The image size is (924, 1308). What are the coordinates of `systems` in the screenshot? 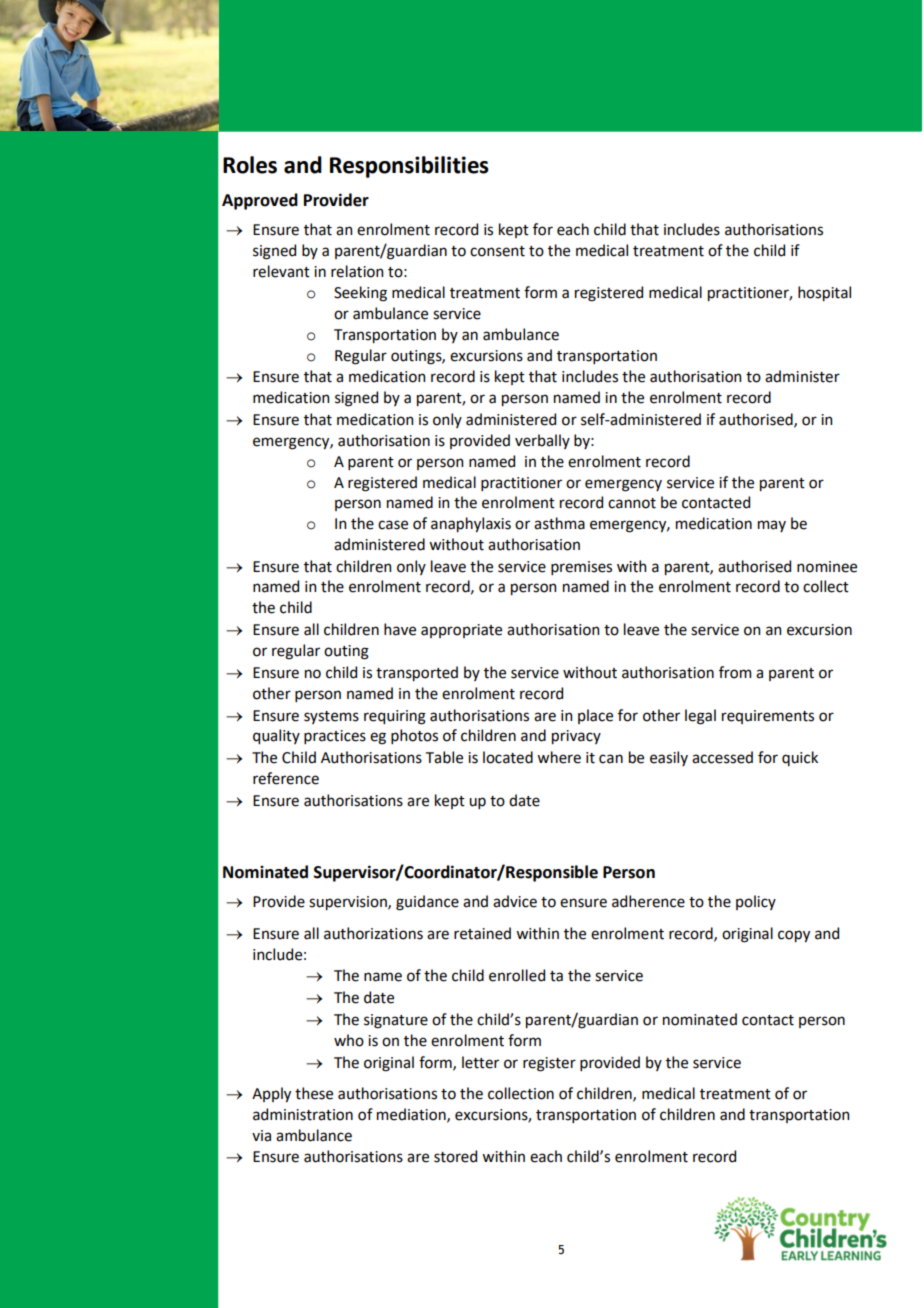 It's located at (331, 717).
